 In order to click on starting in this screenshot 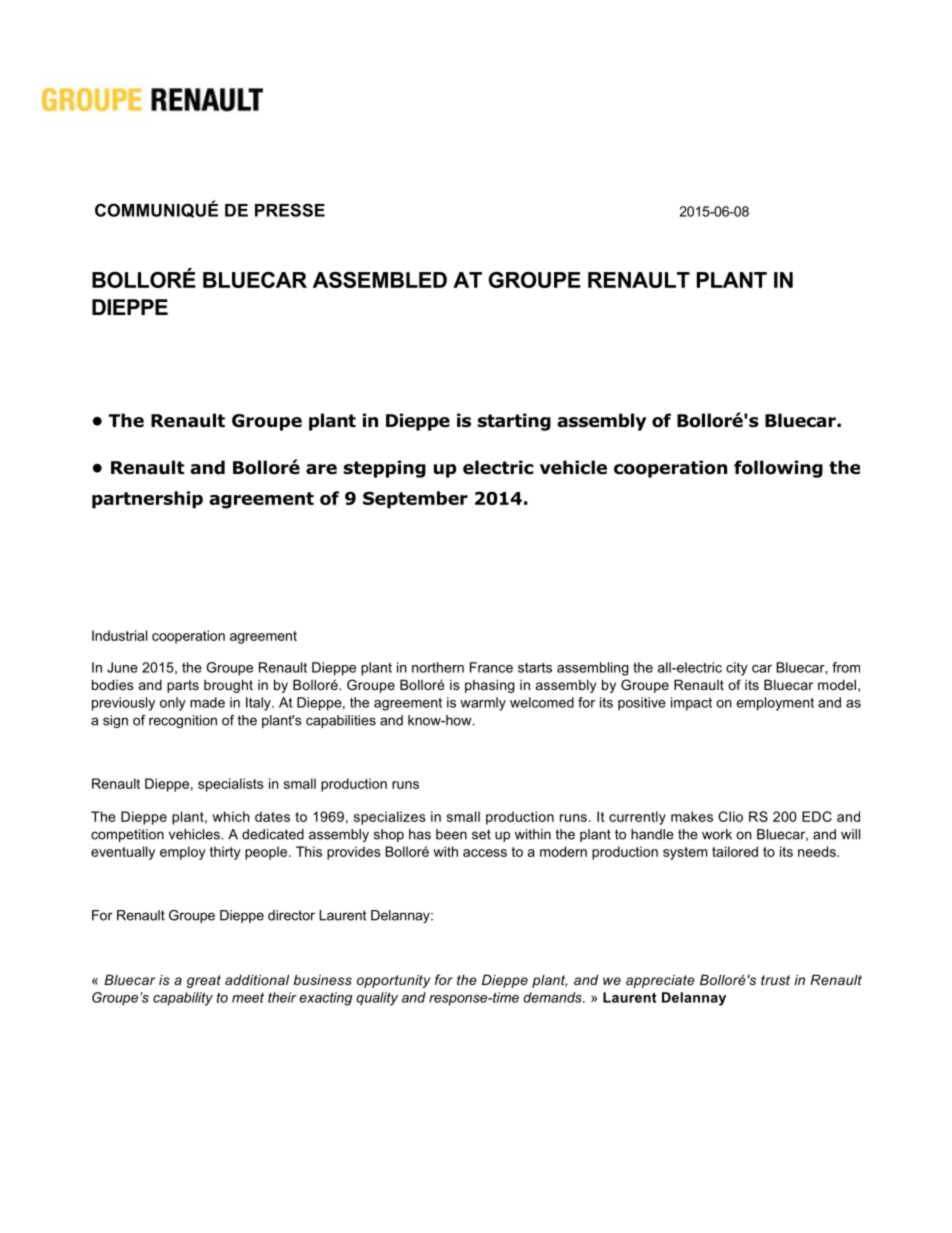, I will do `click(514, 422)`.
